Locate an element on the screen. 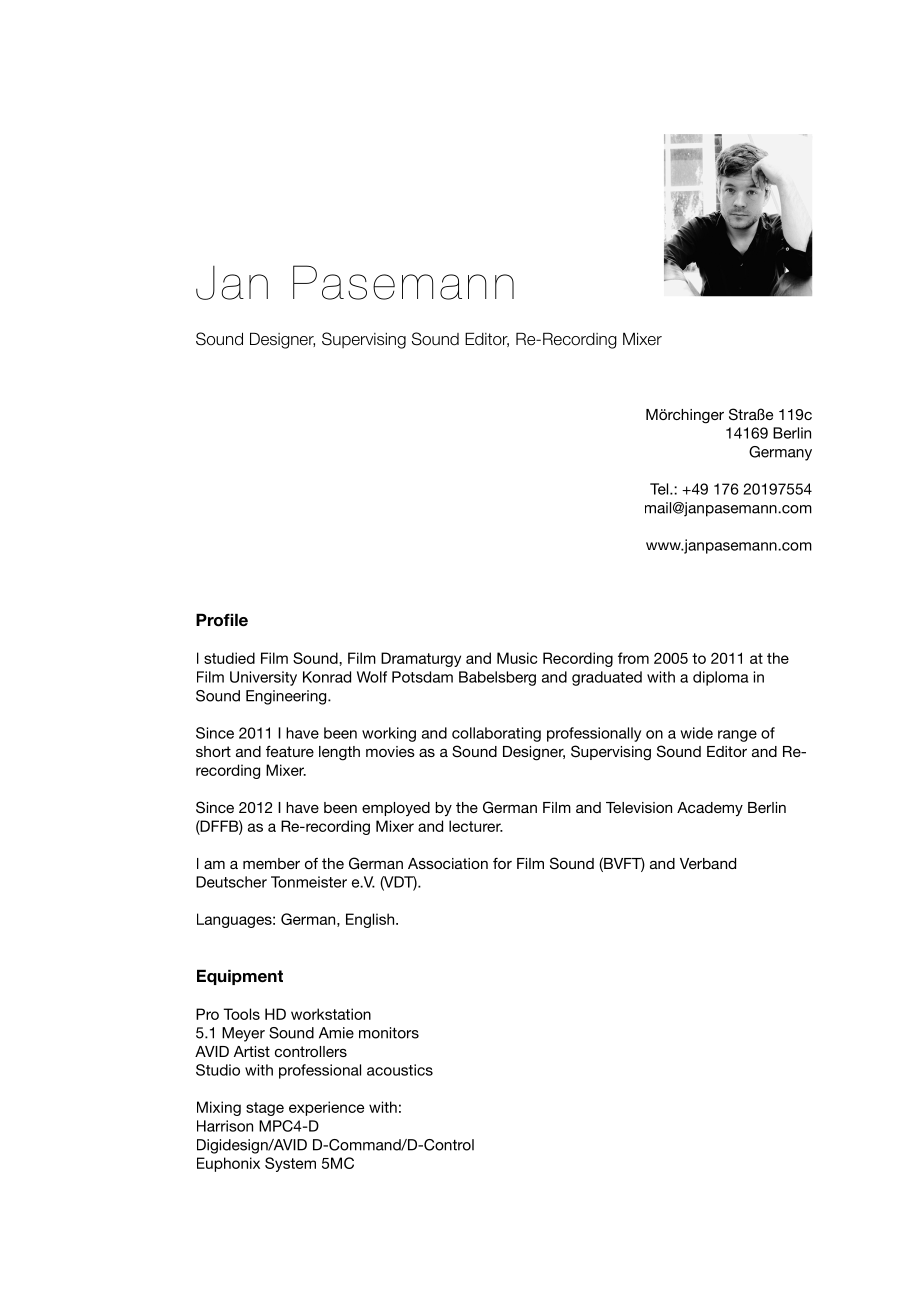 This screenshot has height=1308, width=924. acoustics is located at coordinates (400, 1070).
